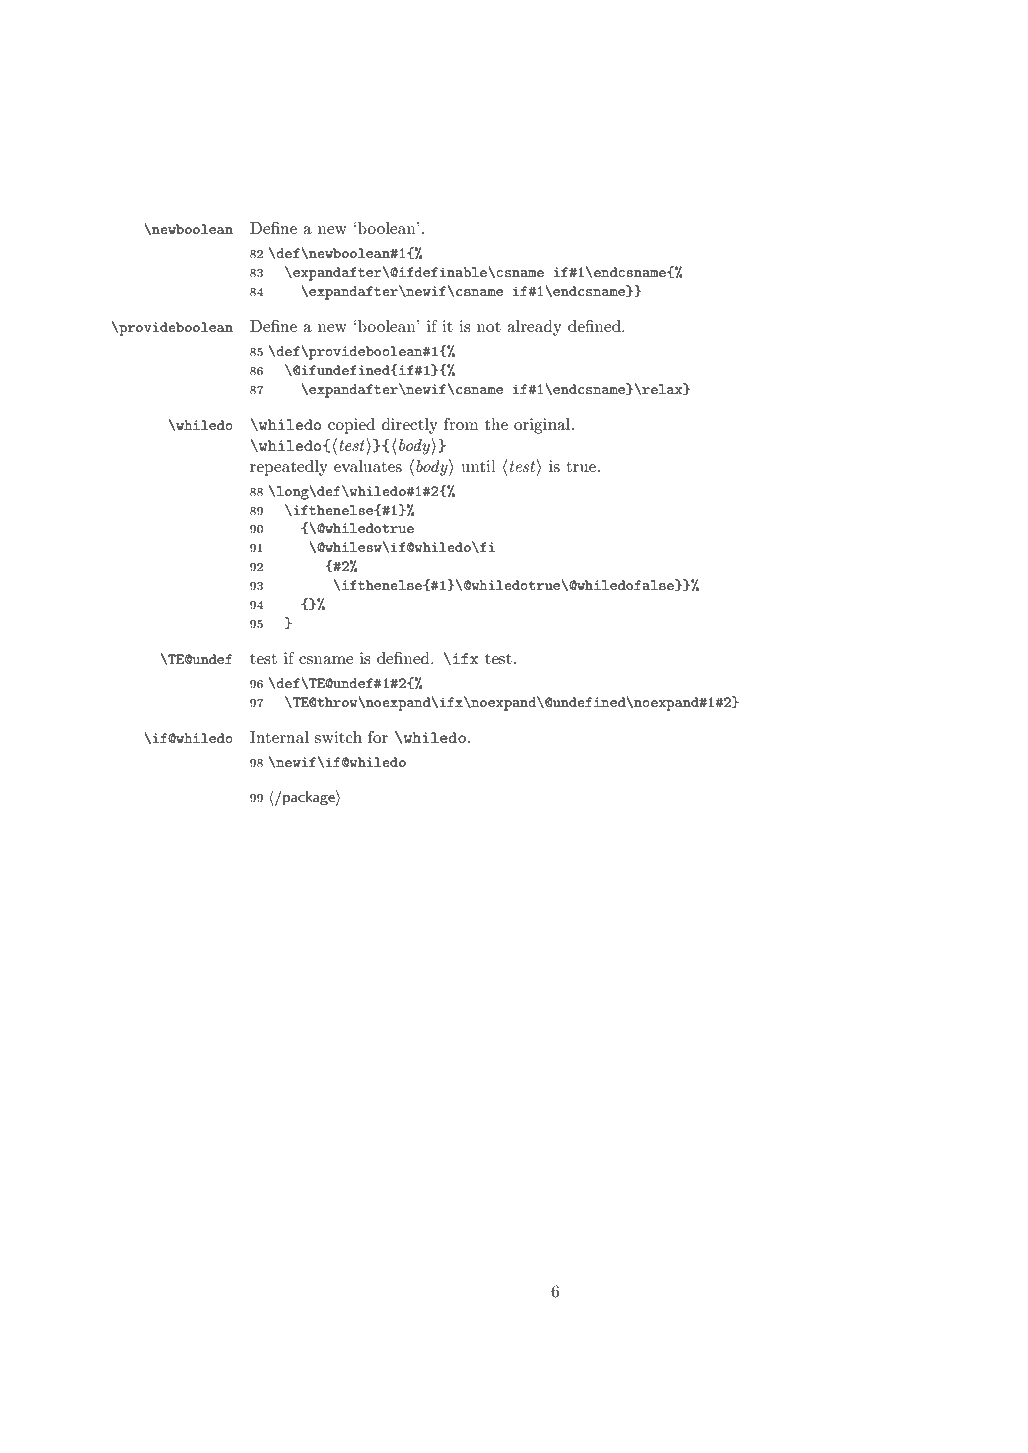 This screenshot has width=1028, height=1453. Describe the element at coordinates (368, 466) in the screenshot. I see `evaluates` at that location.
